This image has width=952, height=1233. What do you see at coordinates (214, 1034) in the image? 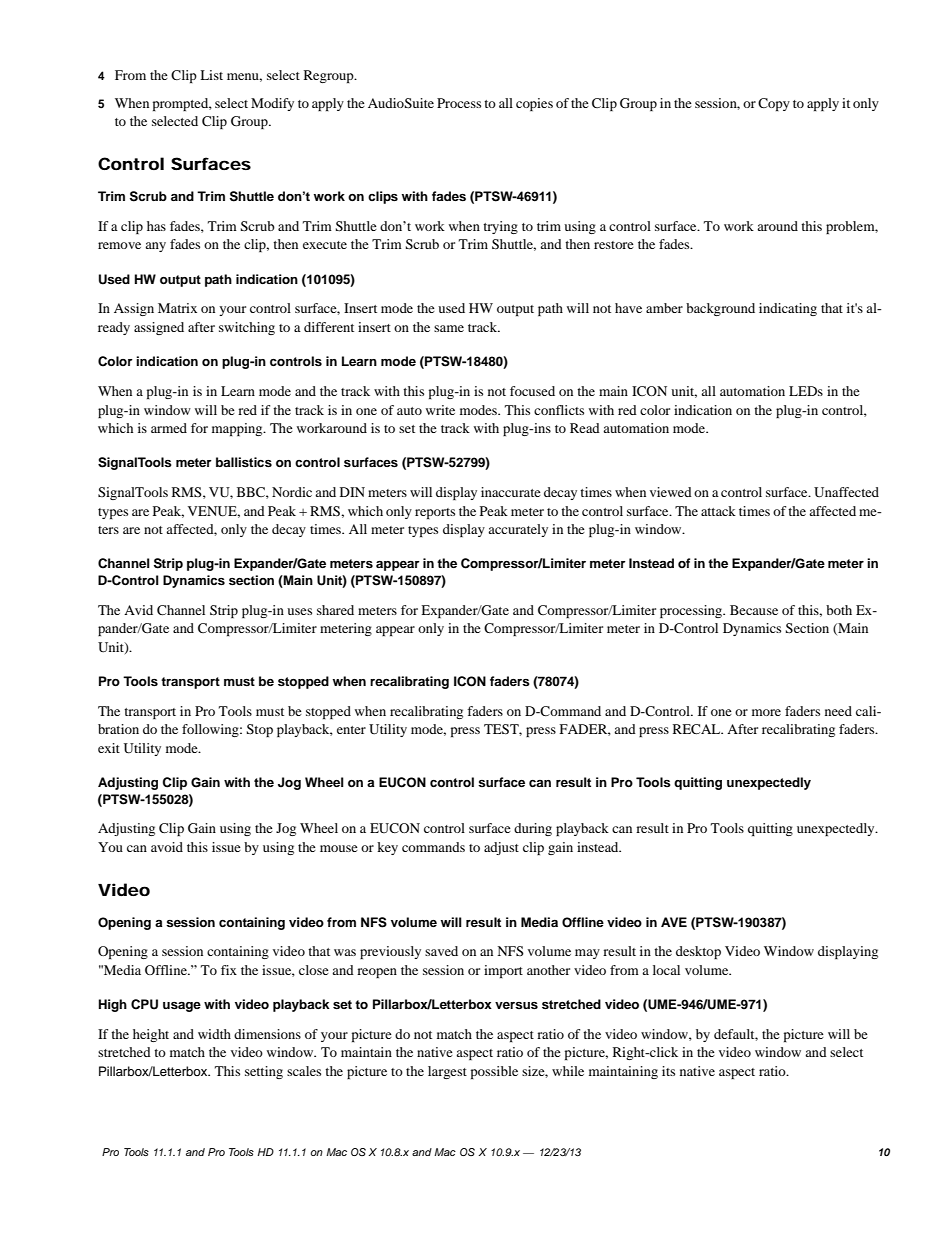
I see `width` at bounding box center [214, 1034].
